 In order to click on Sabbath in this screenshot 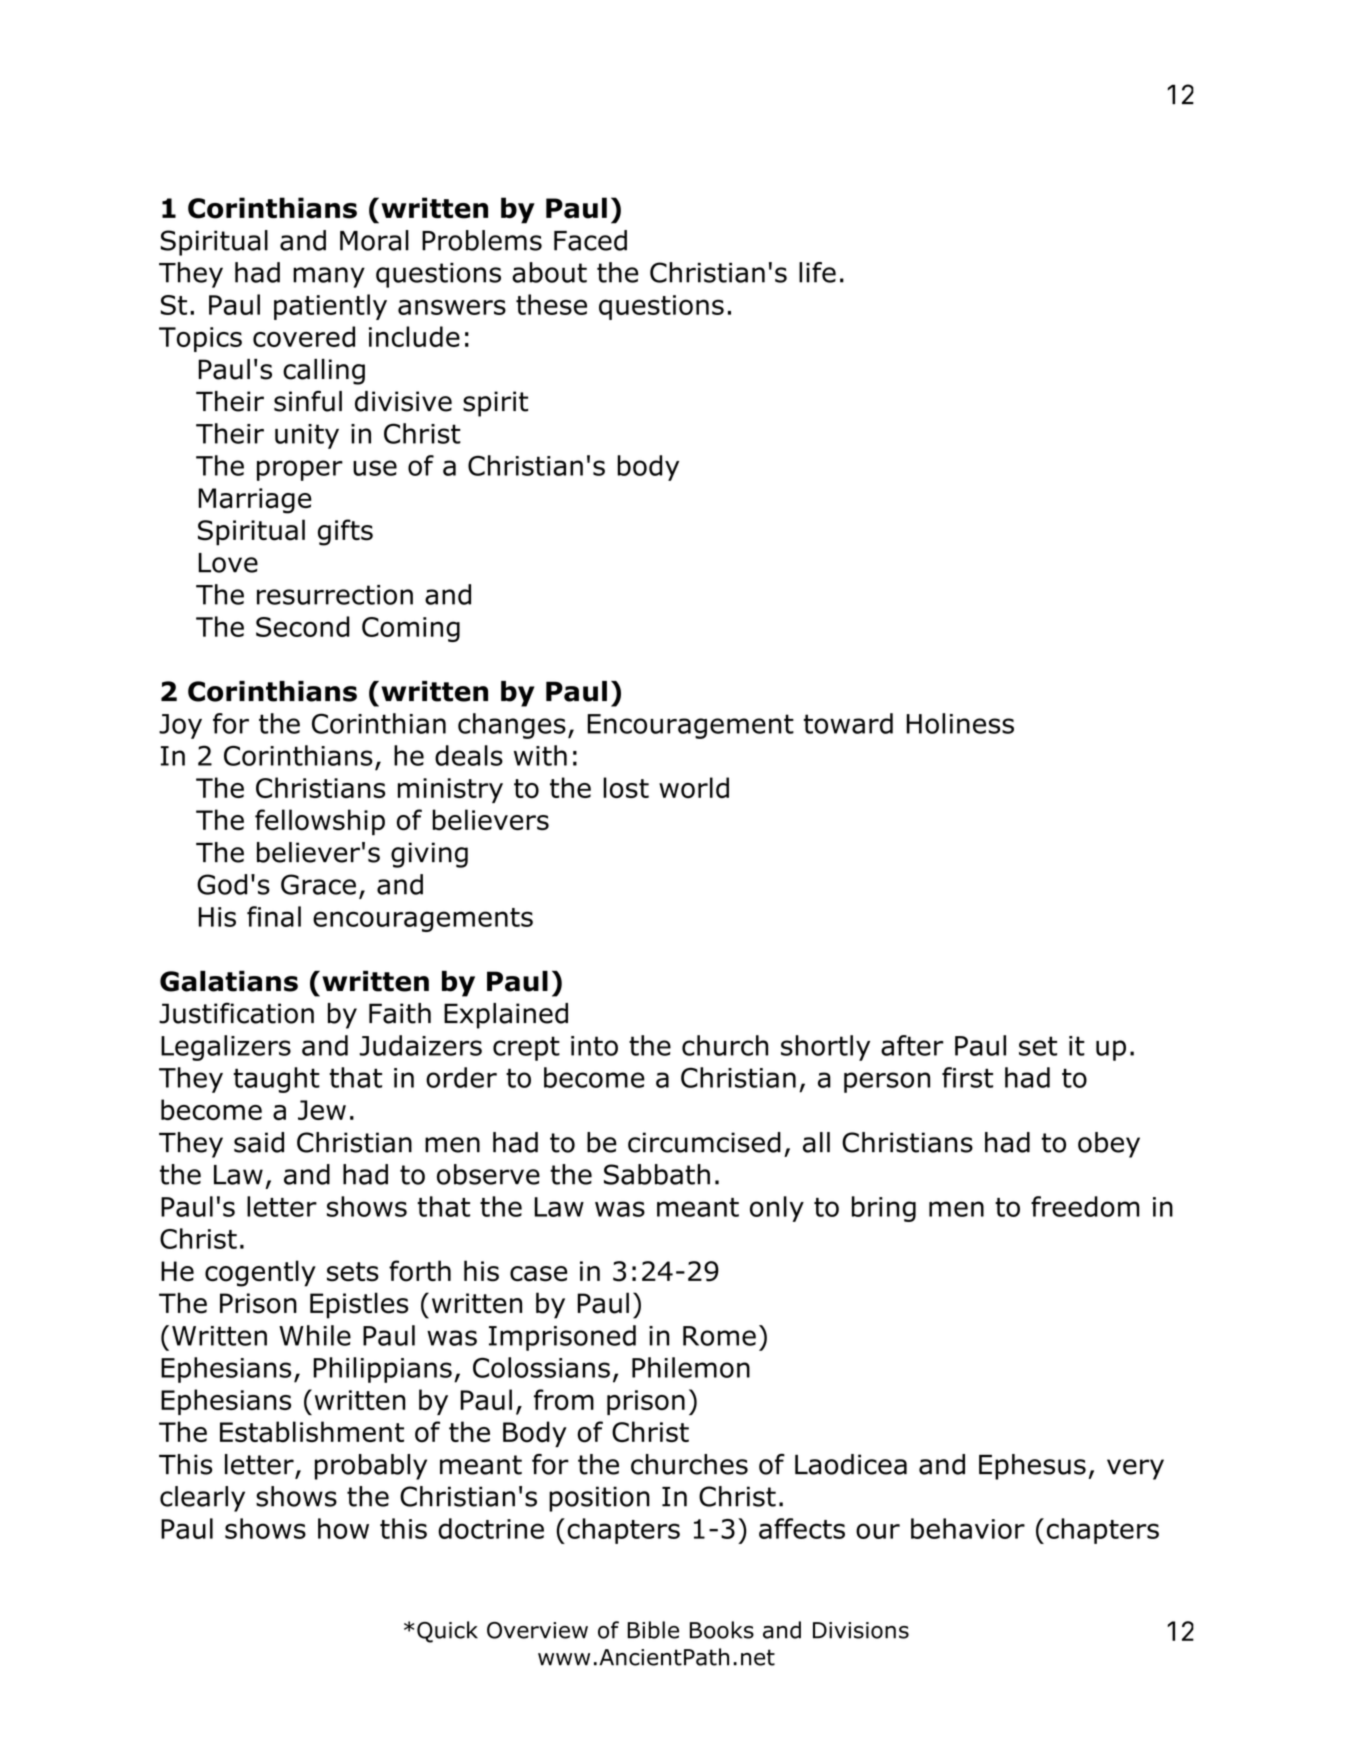, I will do `click(657, 1174)`.
